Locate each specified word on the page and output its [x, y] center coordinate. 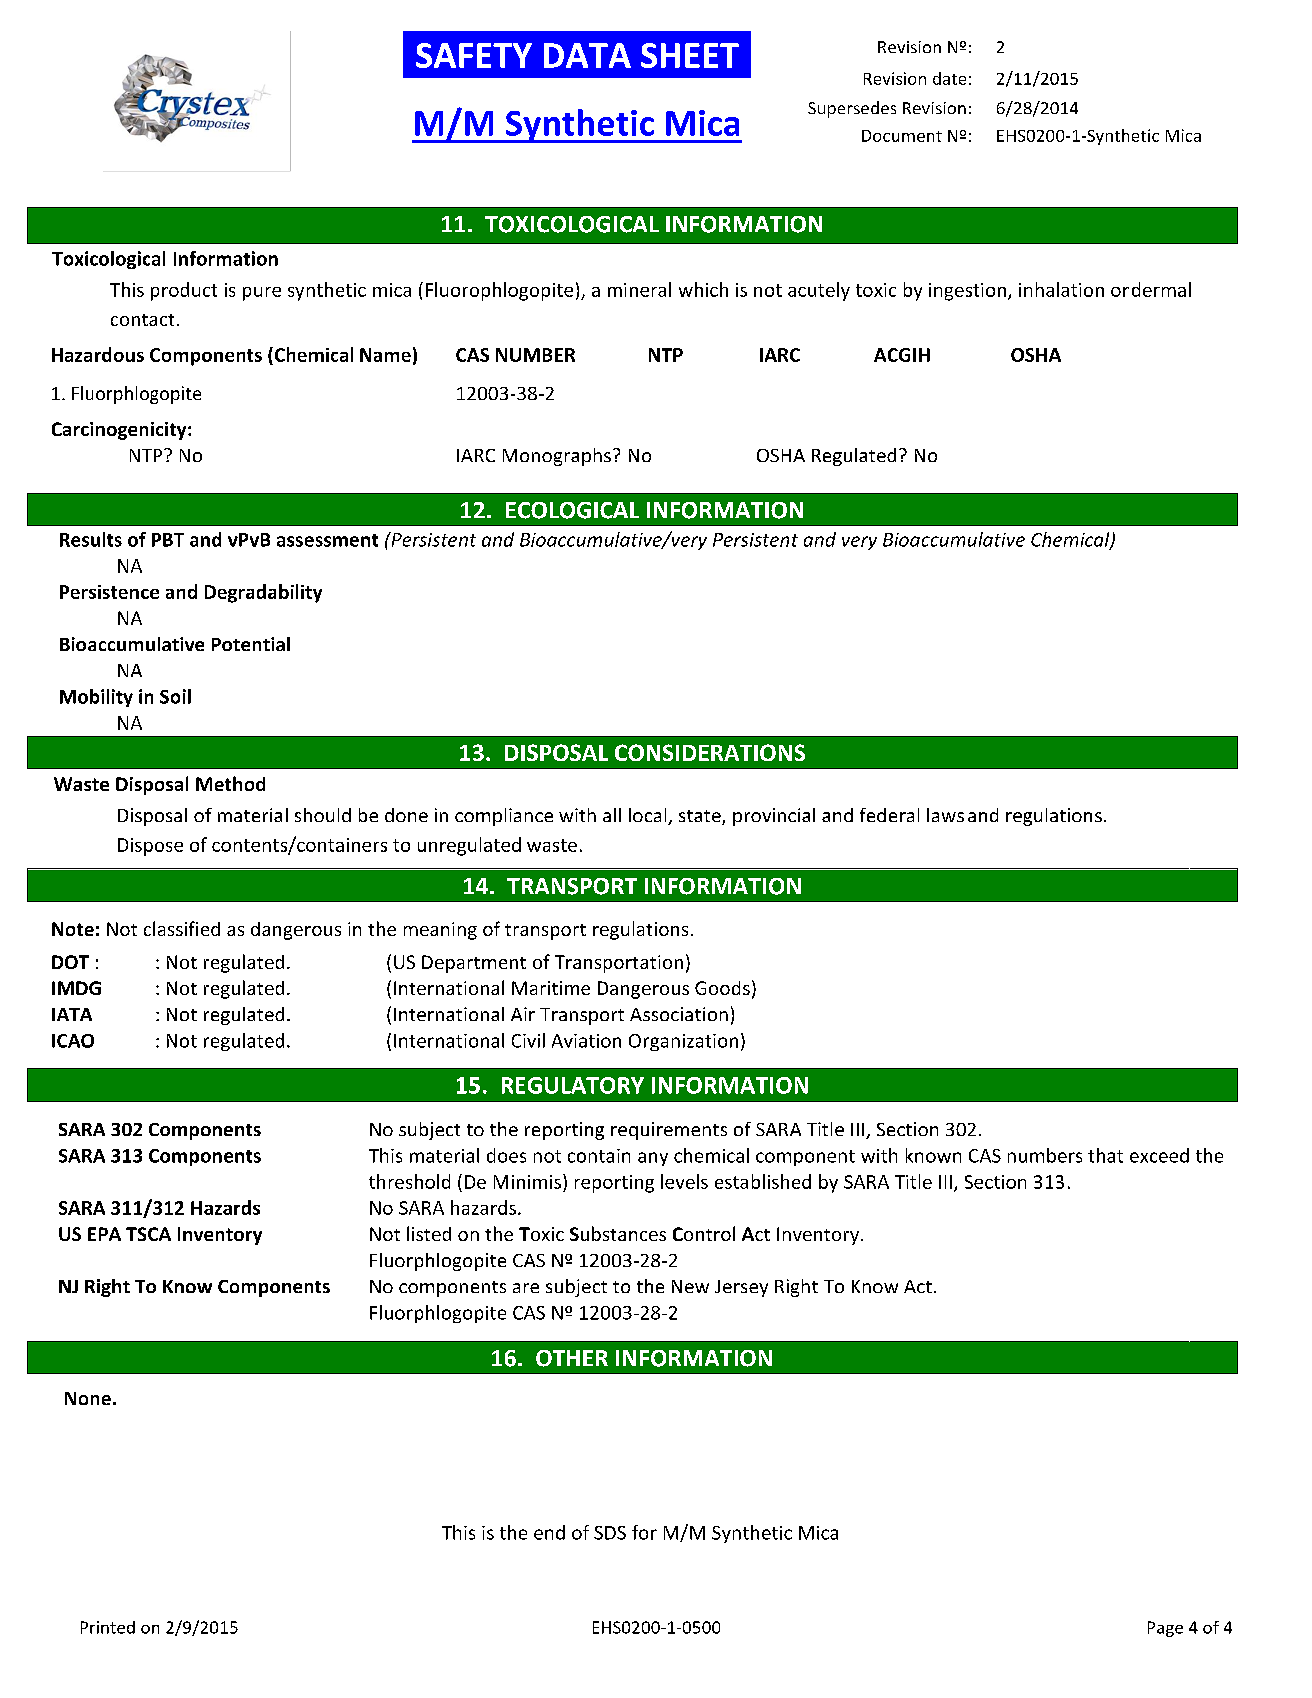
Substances [618, 1233]
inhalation [1061, 289]
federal [889, 815]
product [184, 291]
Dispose [150, 847]
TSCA [148, 1234]
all [612, 815]
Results [91, 539]
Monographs [557, 457]
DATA [587, 55]
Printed [108, 1627]
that [1105, 1155]
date [949, 78]
